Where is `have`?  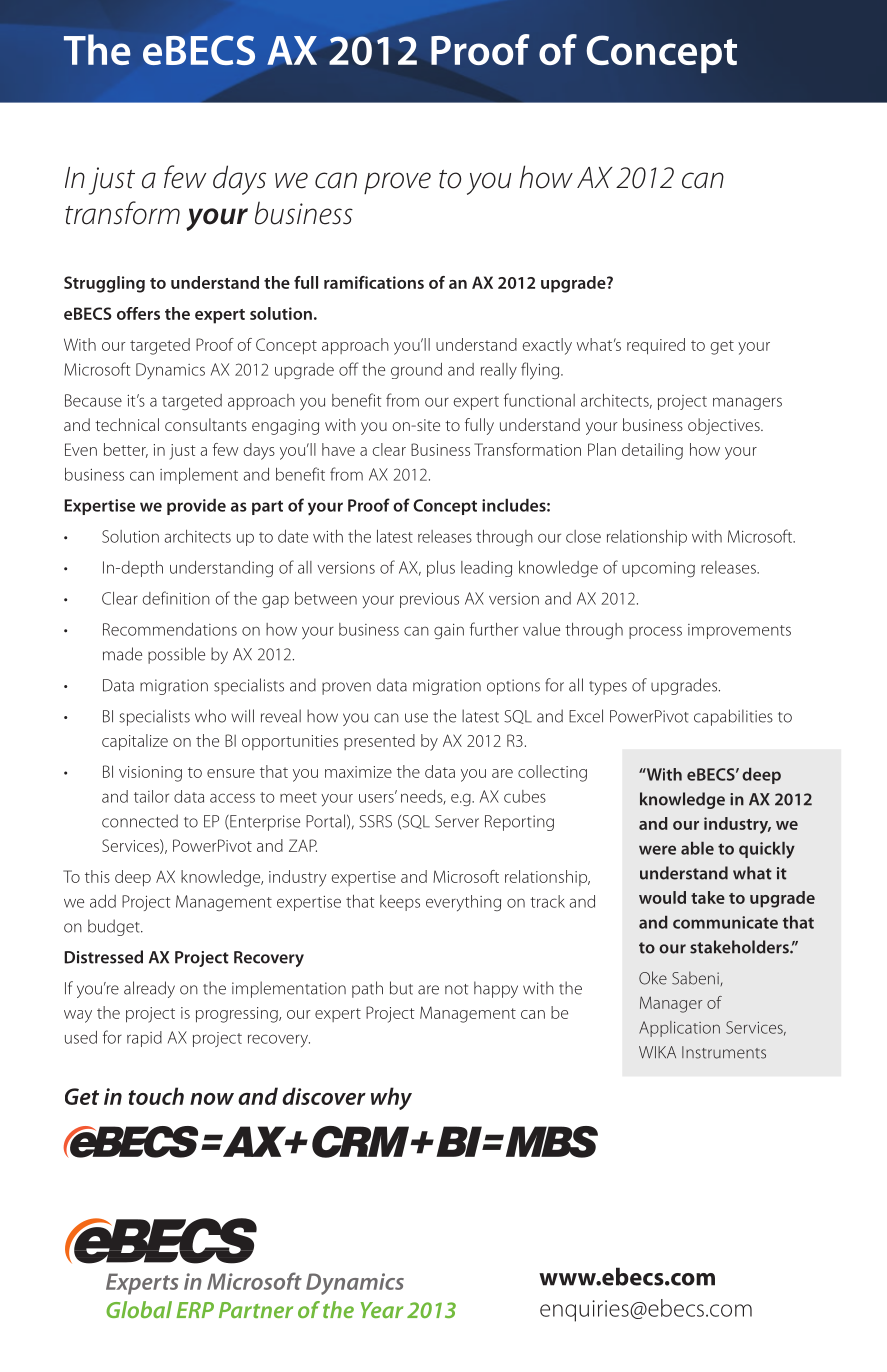
have is located at coordinates (338, 449).
